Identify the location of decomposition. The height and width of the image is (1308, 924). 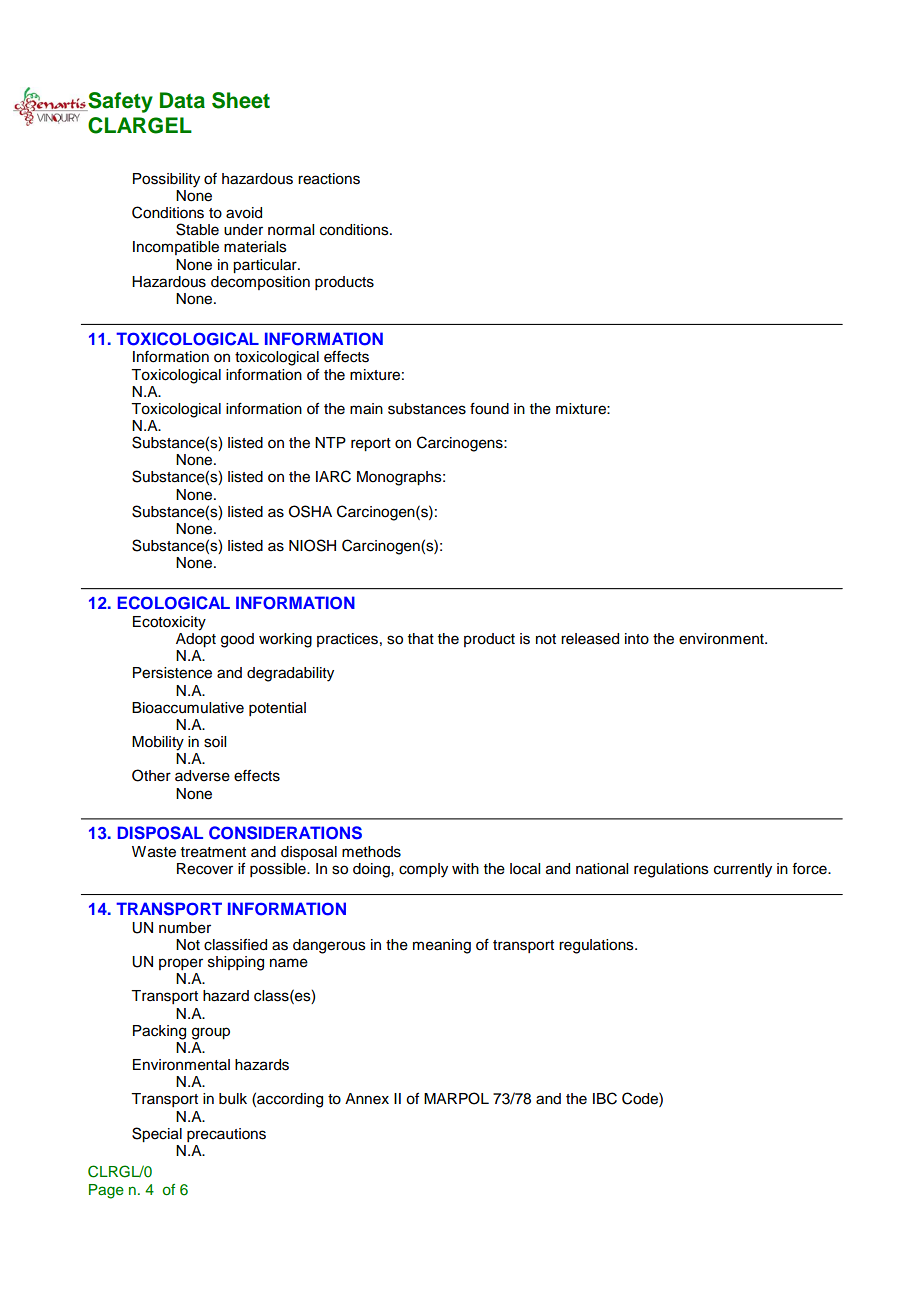
(260, 283).
